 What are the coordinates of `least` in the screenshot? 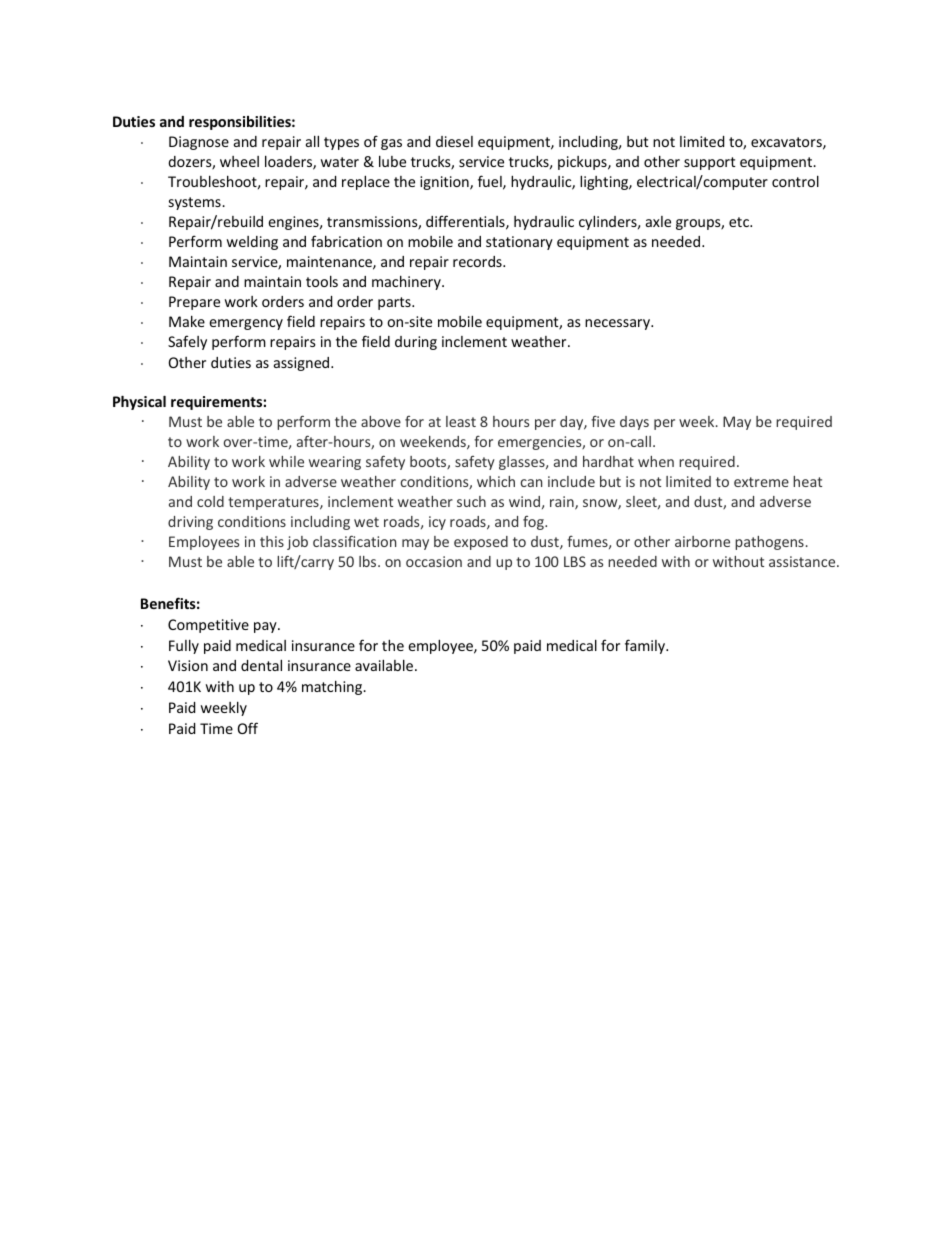 It's located at (461, 421).
